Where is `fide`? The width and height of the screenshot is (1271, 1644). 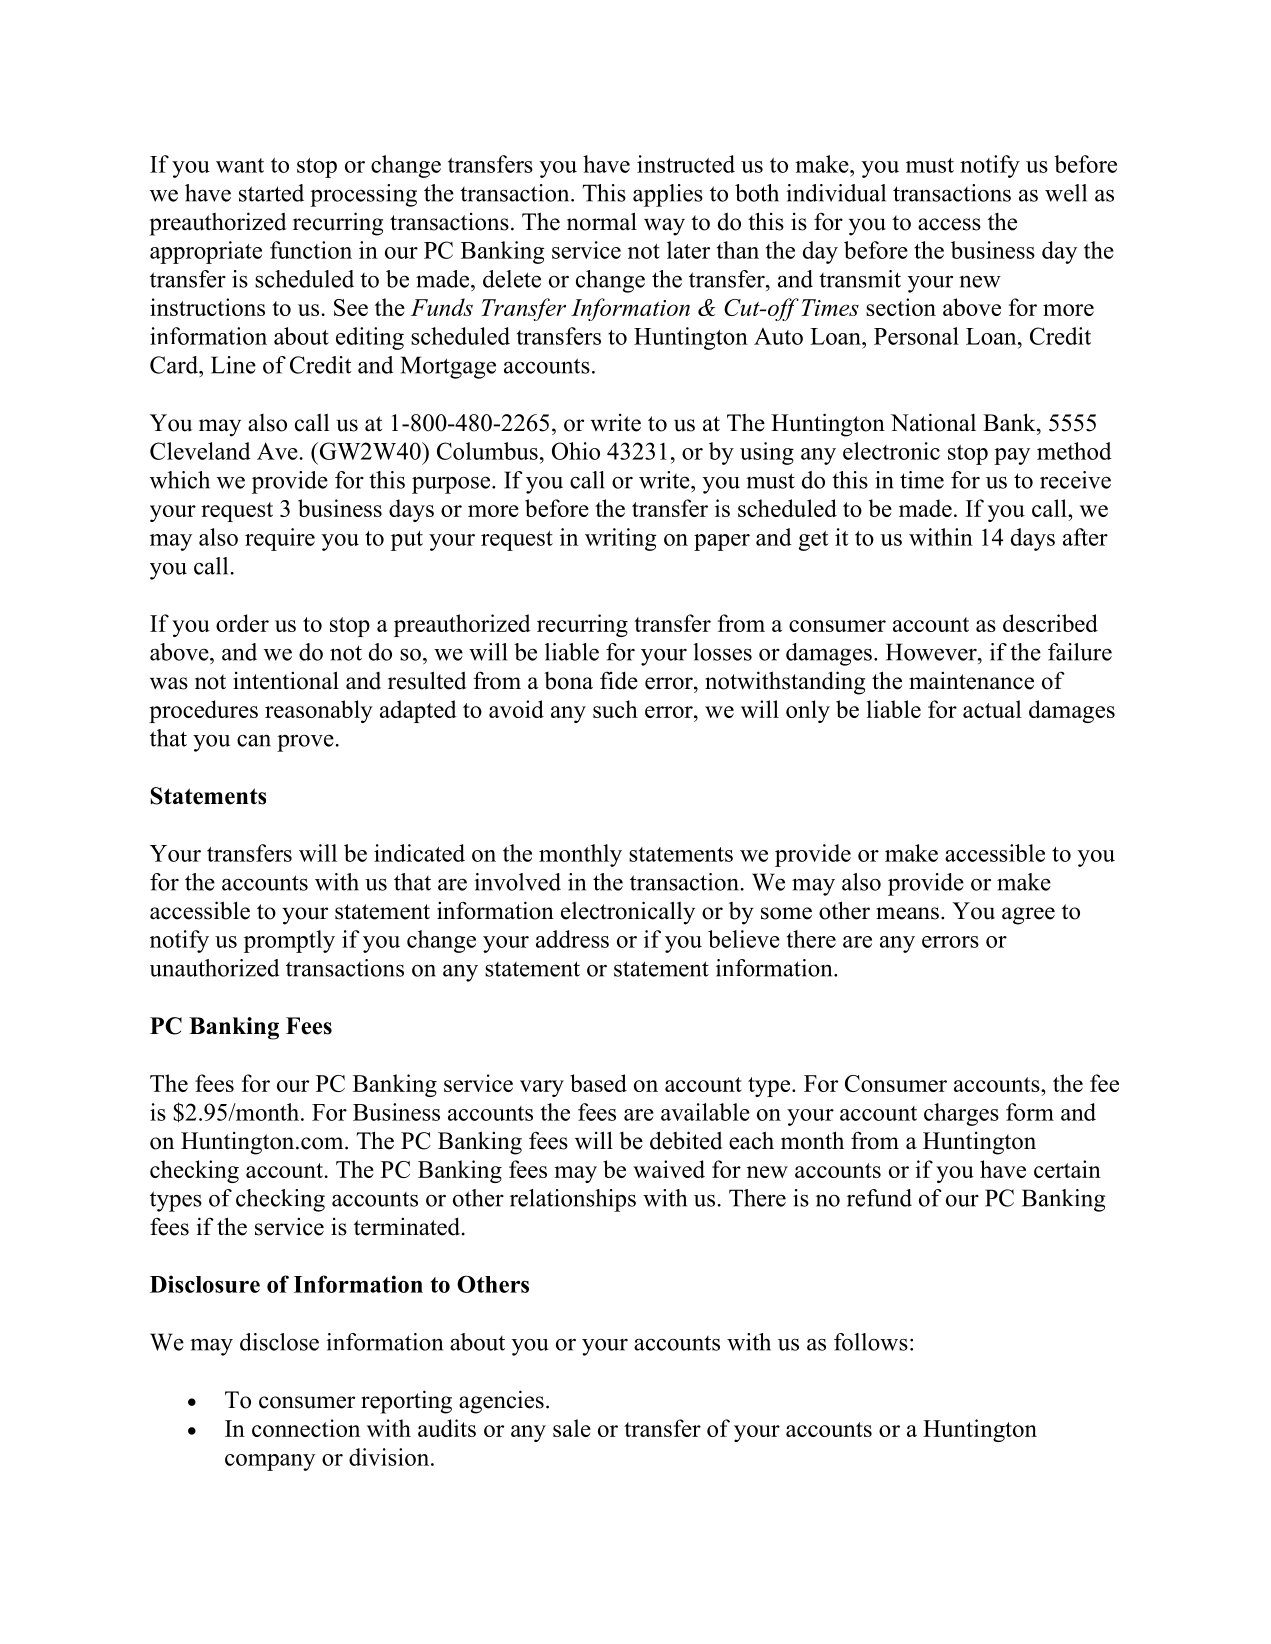
fide is located at coordinates (619, 680).
